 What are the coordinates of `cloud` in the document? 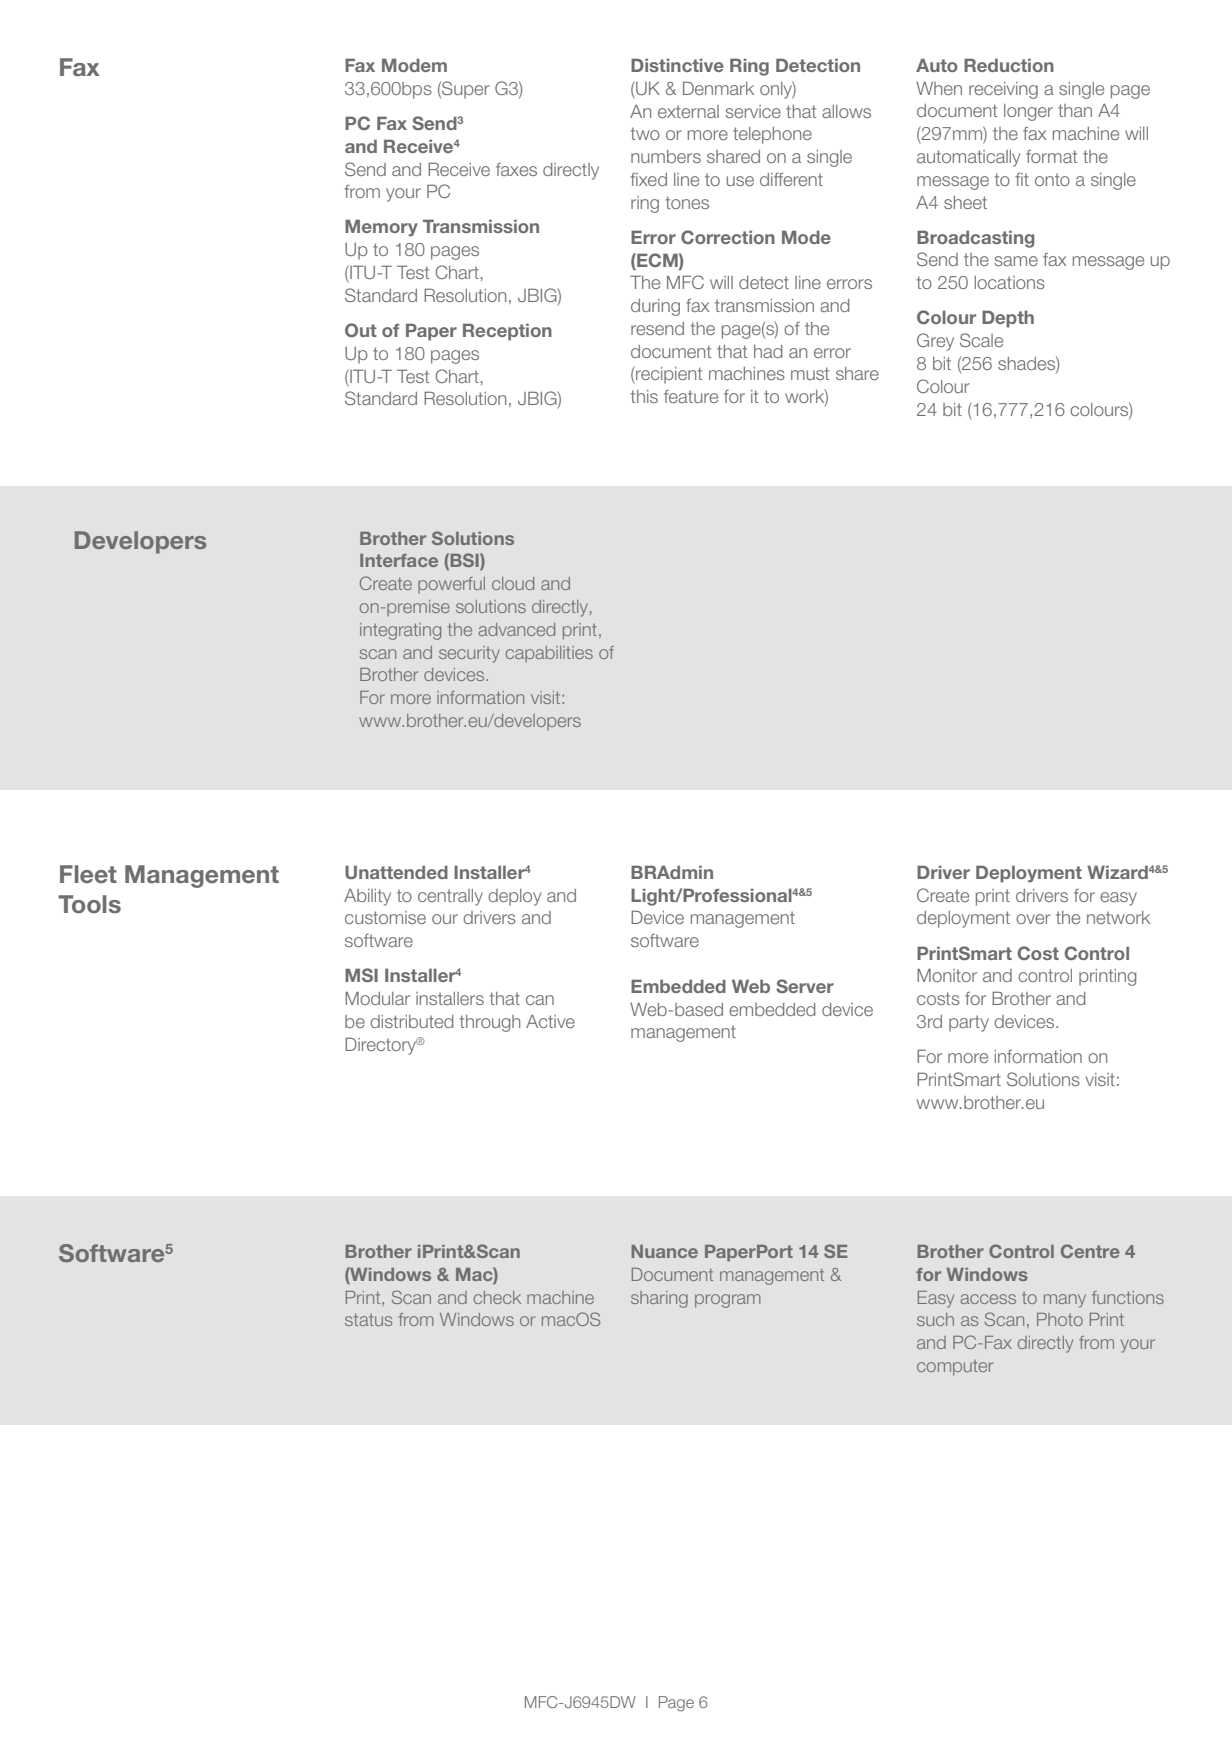 It's located at (513, 583).
